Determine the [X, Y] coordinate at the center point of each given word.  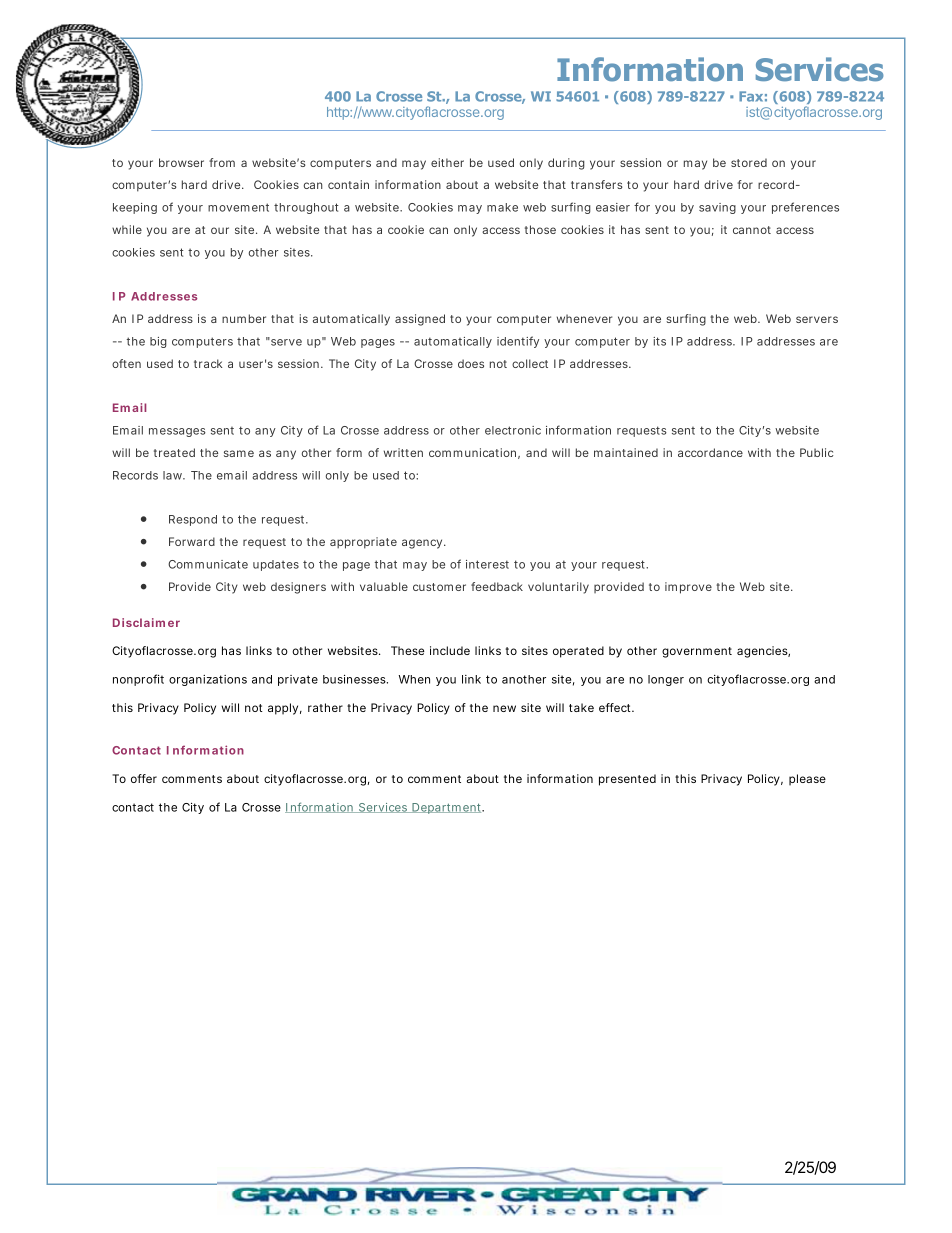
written [403, 452]
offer [144, 778]
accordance [710, 452]
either [447, 162]
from [222, 162]
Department [447, 808]
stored [749, 162]
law [174, 475]
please [807, 780]
